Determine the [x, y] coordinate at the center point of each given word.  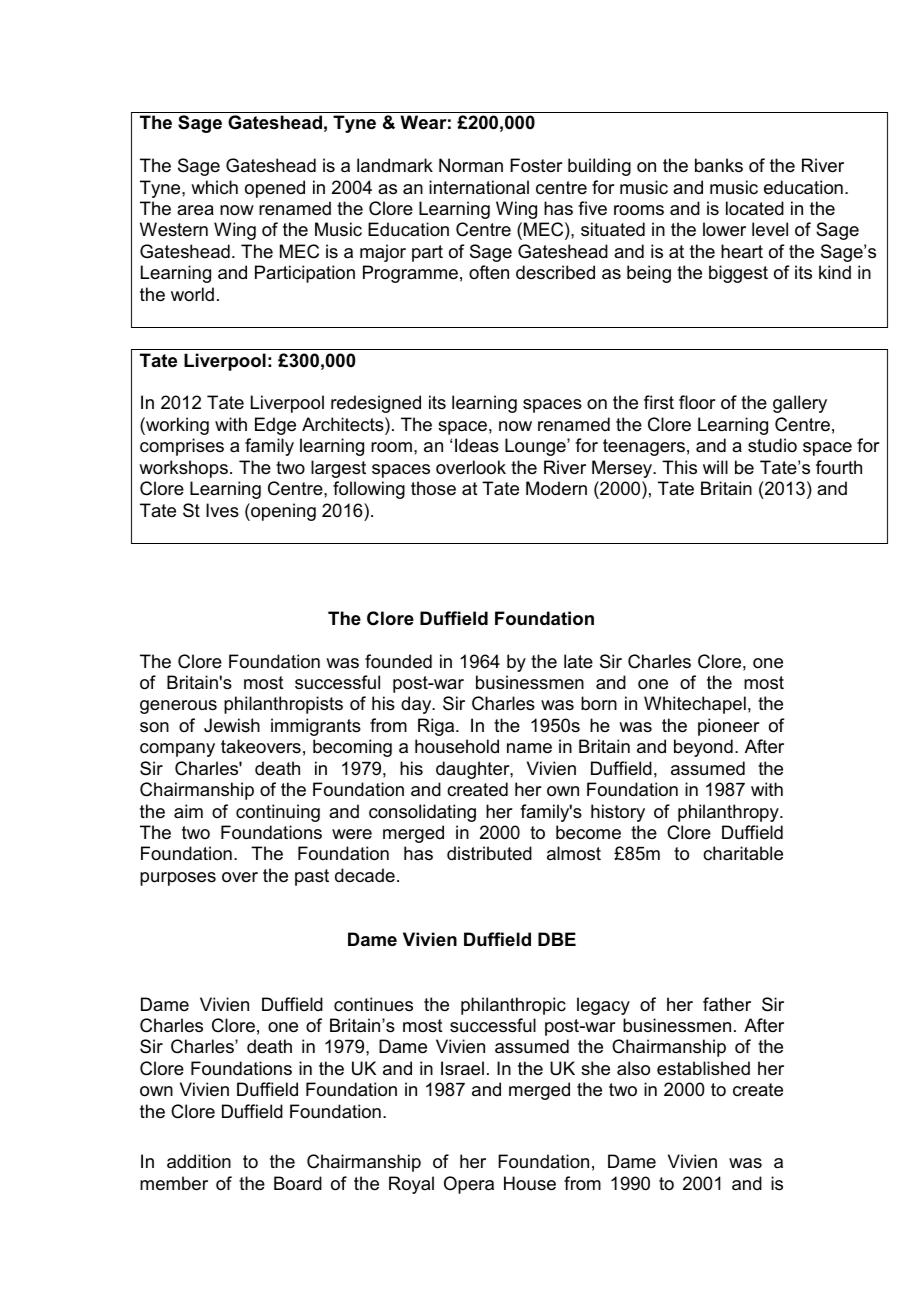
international [479, 187]
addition [199, 1161]
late [578, 661]
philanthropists [283, 705]
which [214, 187]
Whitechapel [695, 705]
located [755, 208]
